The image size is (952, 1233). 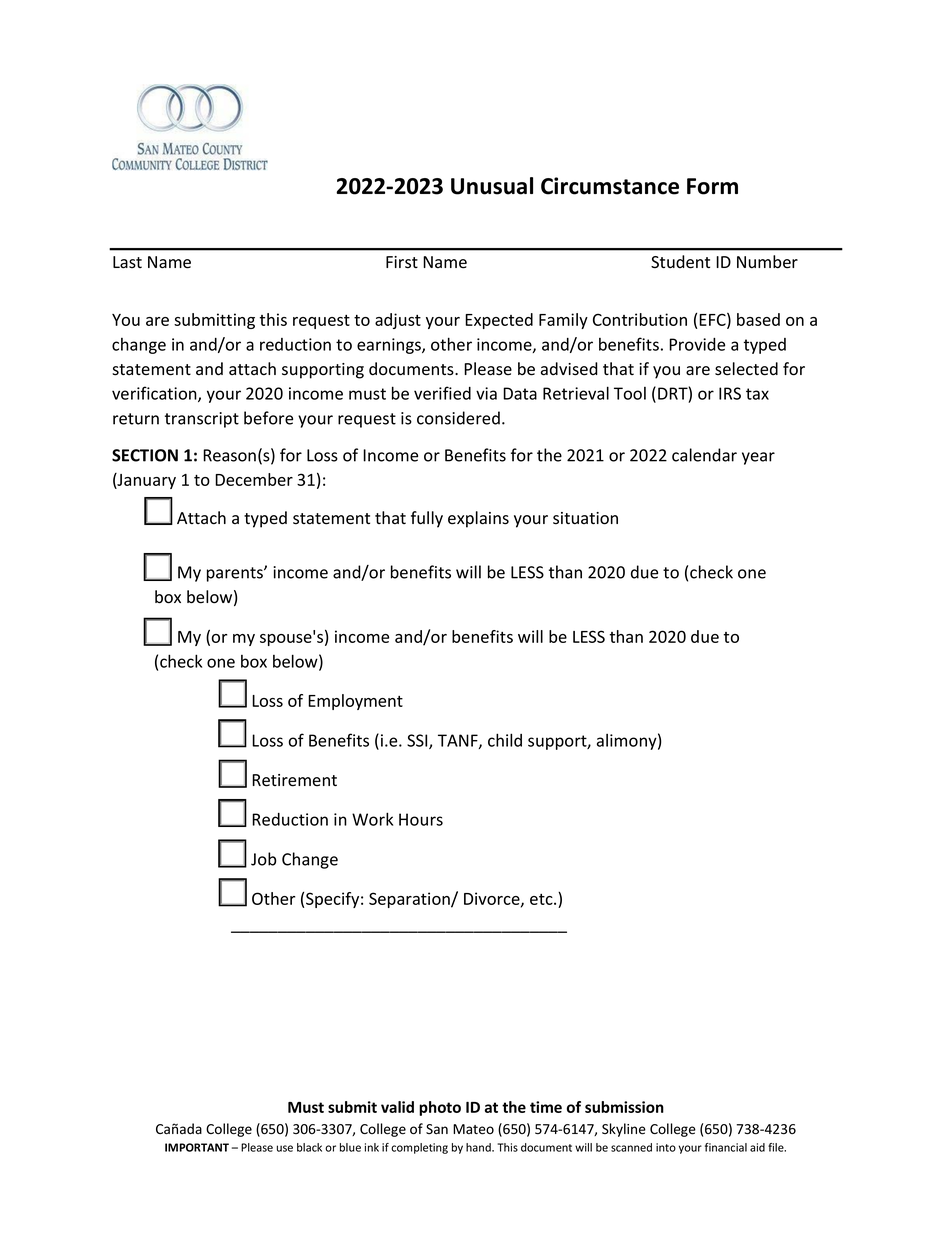 I want to click on Last, so click(x=127, y=262).
